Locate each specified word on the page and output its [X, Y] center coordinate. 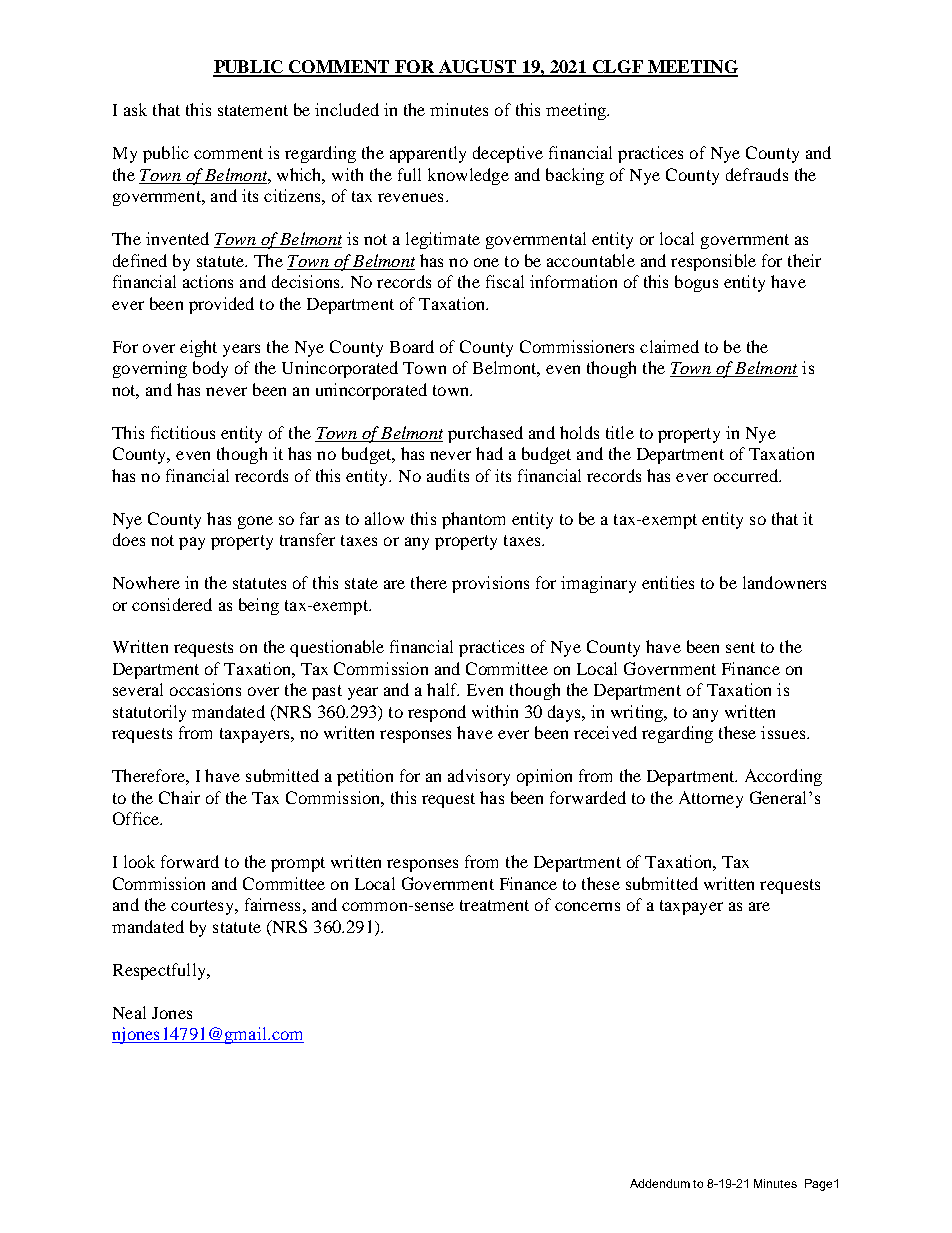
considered [172, 604]
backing [575, 176]
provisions [490, 584]
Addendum [660, 1183]
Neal [129, 1012]
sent [740, 647]
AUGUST [478, 68]
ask [135, 109]
